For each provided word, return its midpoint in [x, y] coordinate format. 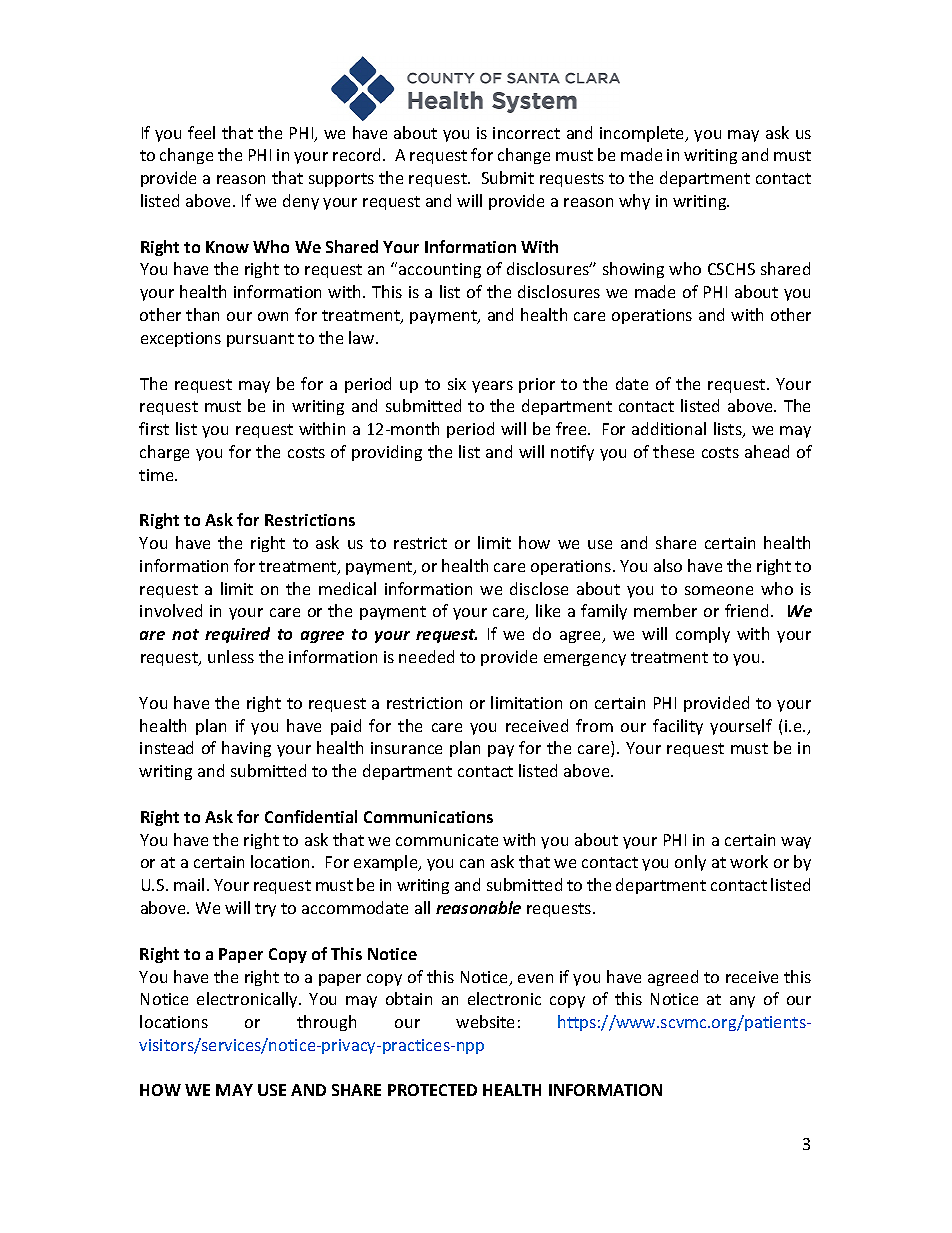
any [742, 1002]
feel [201, 132]
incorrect [526, 133]
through [326, 1023]
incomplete [643, 134]
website [485, 1021]
